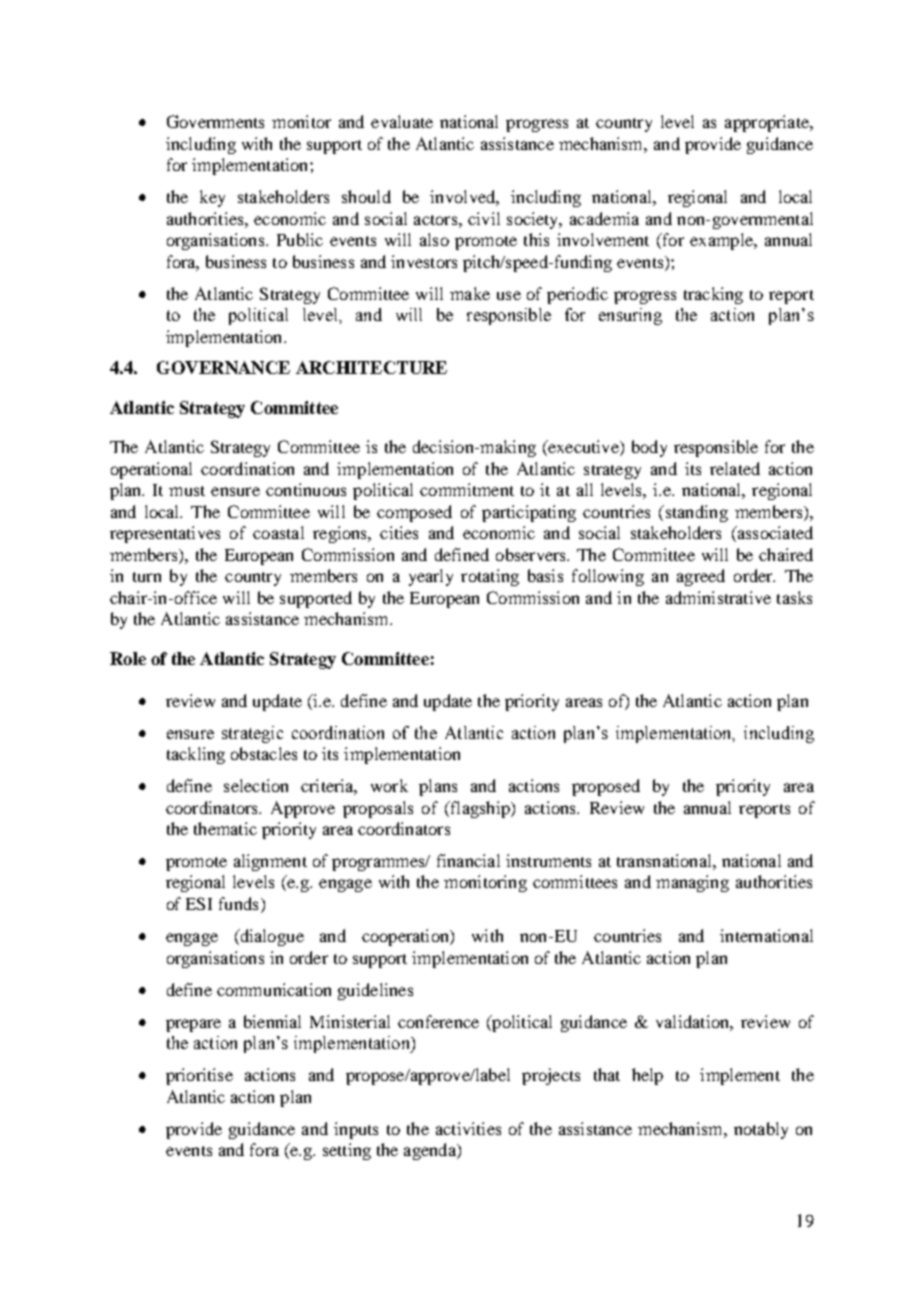  Describe the element at coordinates (402, 121) in the screenshot. I see `evaluate` at that location.
